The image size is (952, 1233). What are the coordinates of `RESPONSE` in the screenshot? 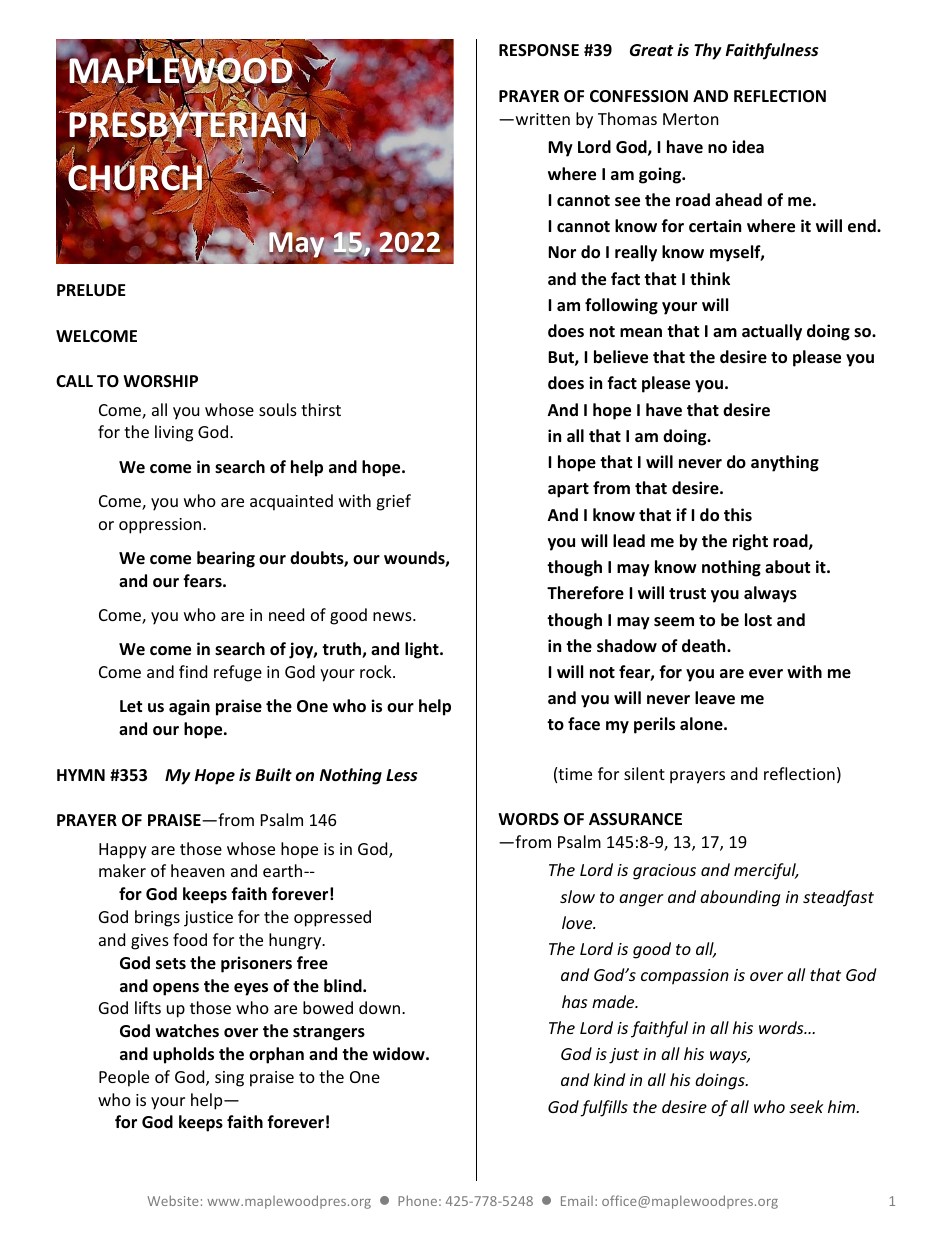 It's located at (539, 50).
